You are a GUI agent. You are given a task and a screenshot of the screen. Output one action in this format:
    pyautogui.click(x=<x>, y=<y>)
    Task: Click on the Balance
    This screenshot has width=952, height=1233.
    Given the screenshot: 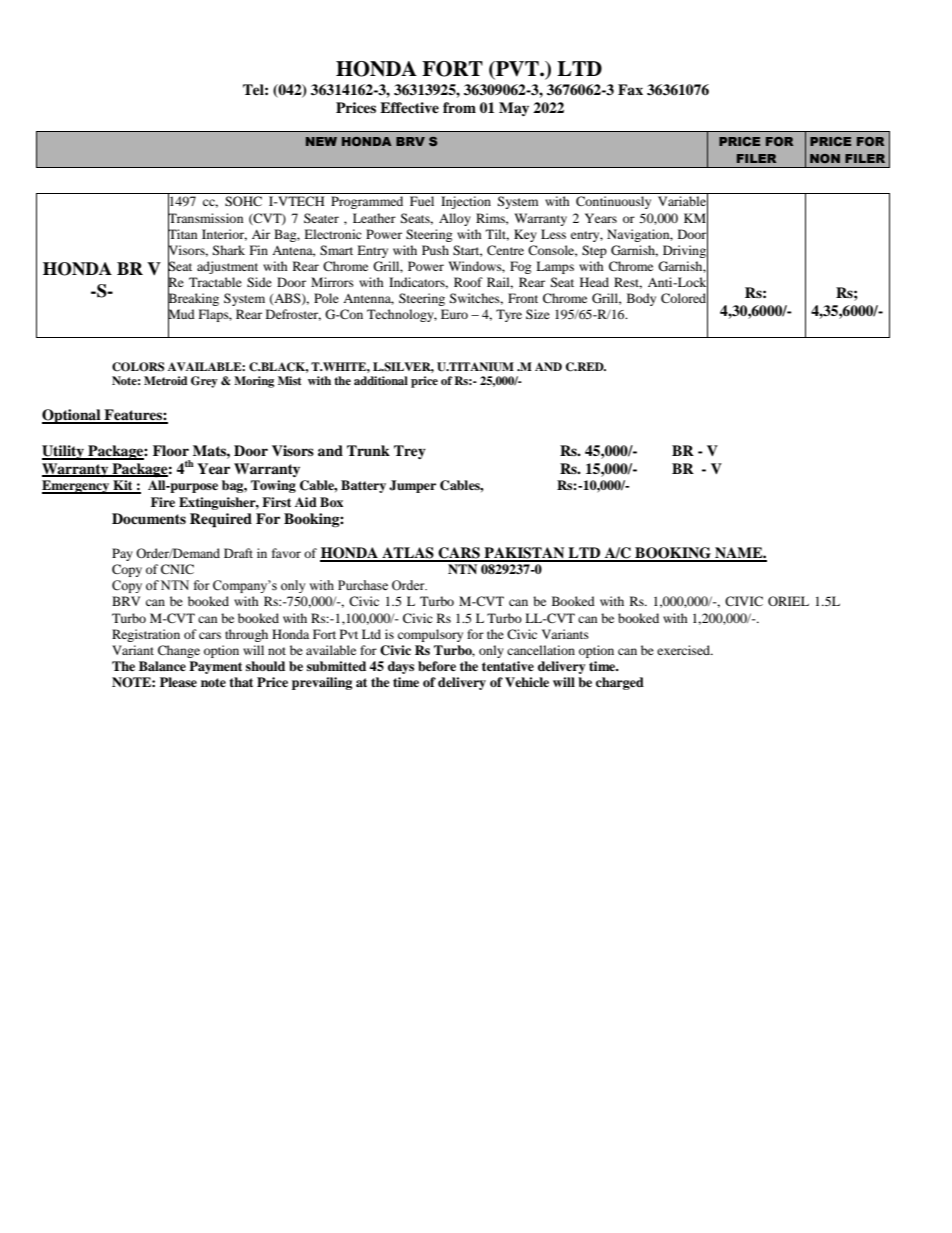 What is the action you would take?
    pyautogui.click(x=162, y=666)
